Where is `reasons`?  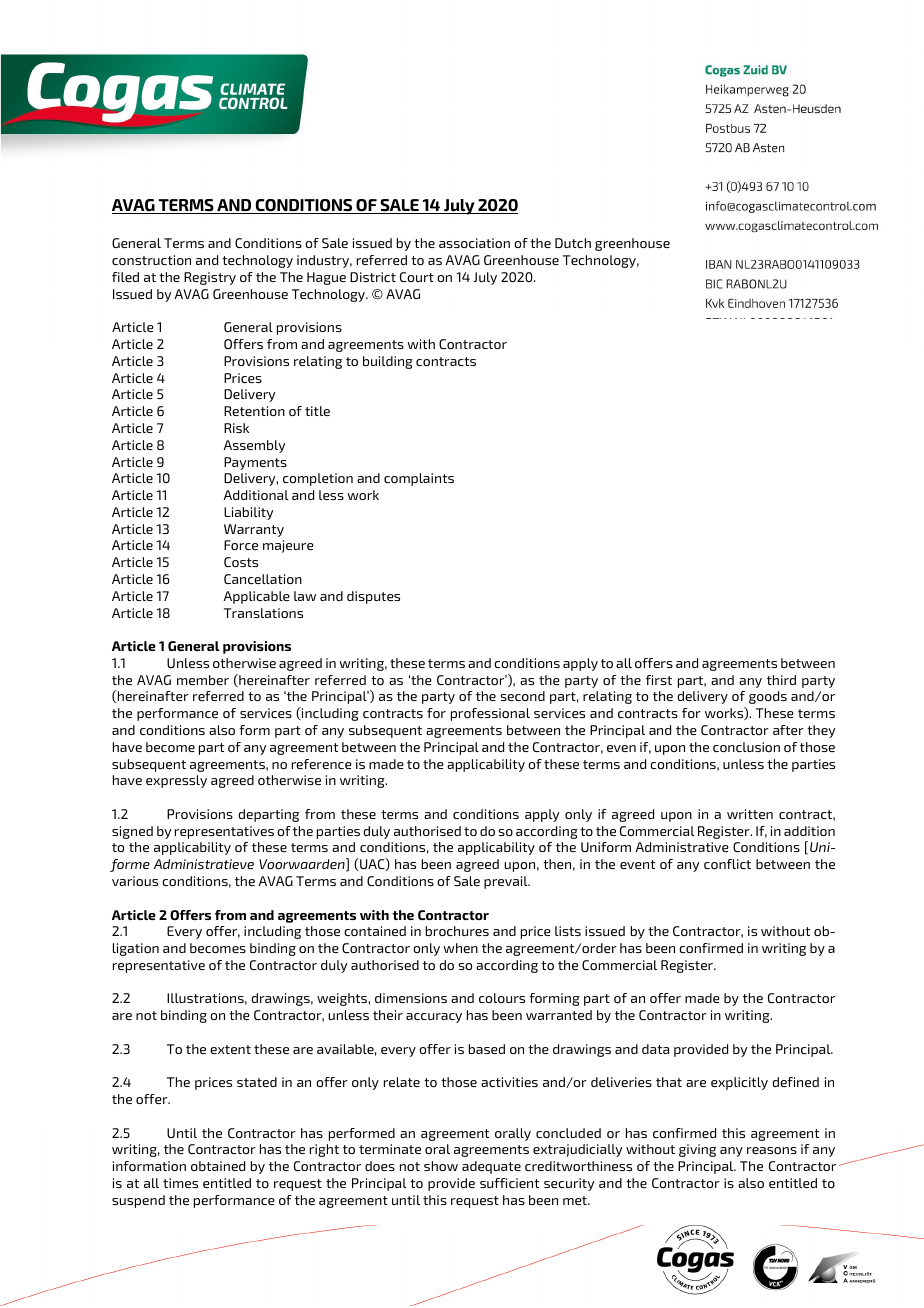
reasons is located at coordinates (772, 1150).
